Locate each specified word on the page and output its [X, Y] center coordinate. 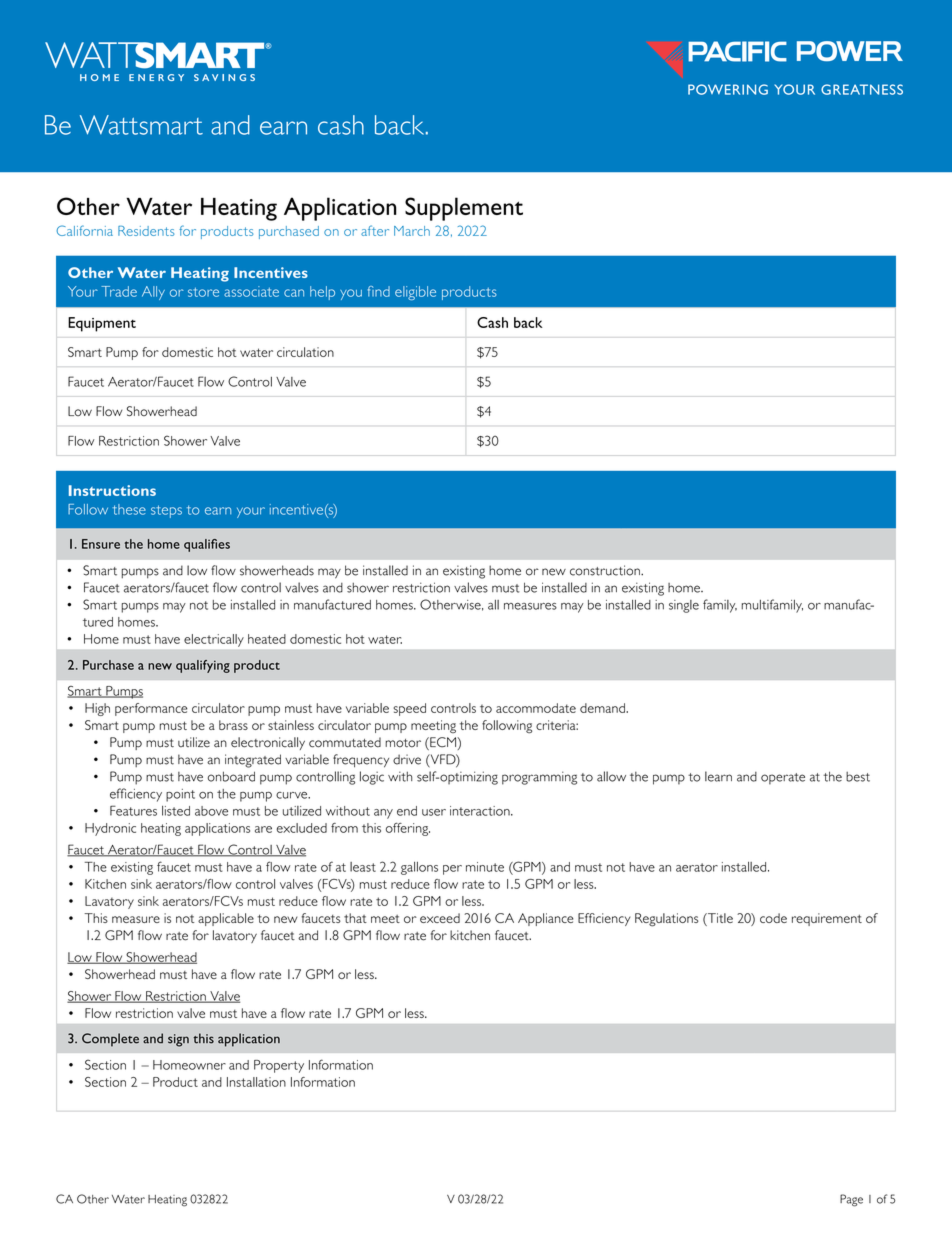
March [412, 231]
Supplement [464, 209]
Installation [256, 1082]
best [858, 777]
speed [409, 709]
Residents [146, 231]
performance [151, 709]
